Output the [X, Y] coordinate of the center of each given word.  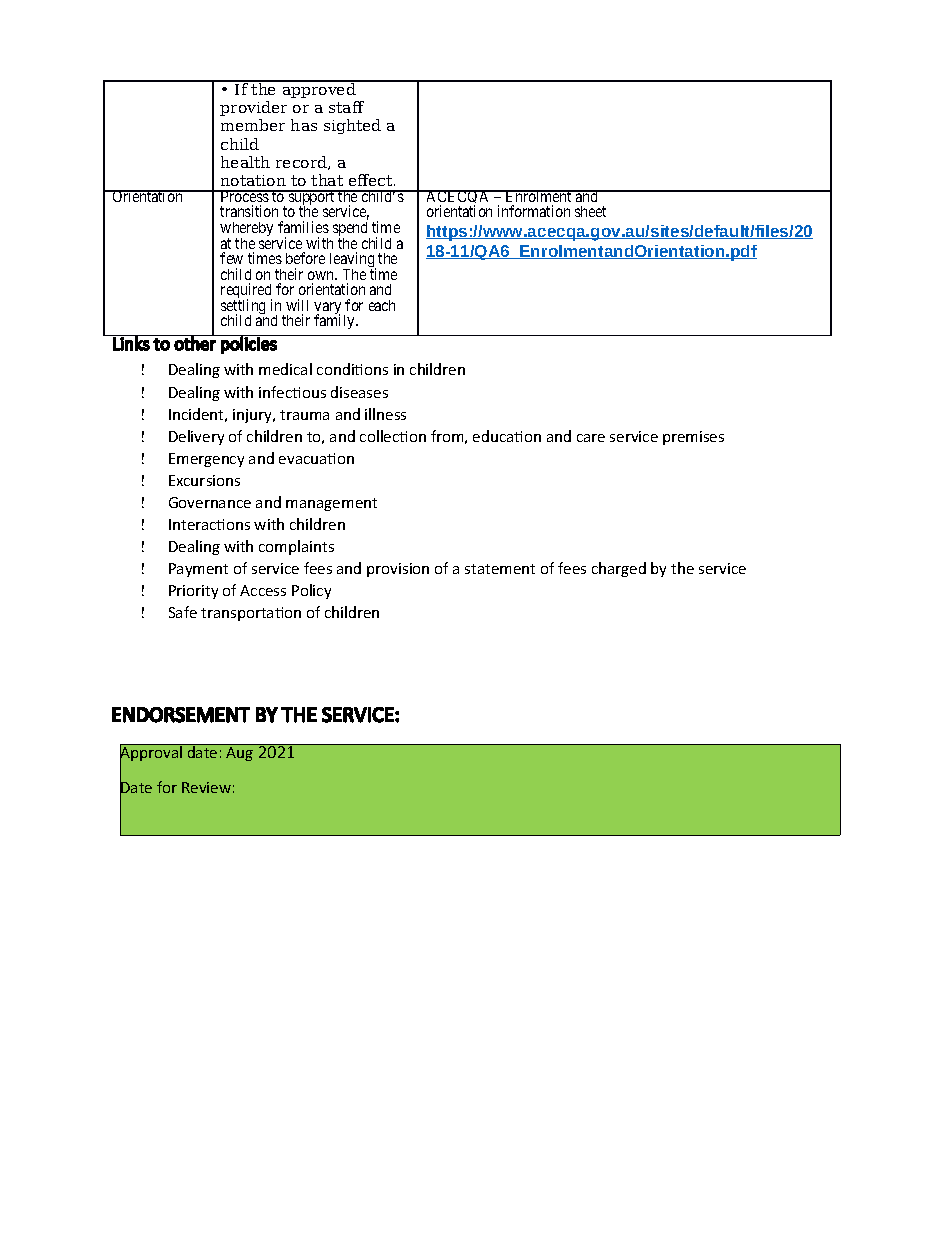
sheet [590, 211]
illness [385, 414]
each [382, 305]
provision [398, 570]
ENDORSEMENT [181, 715]
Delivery [196, 437]
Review [206, 787]
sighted [352, 126]
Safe [183, 612]
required [246, 292]
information [534, 211]
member [253, 125]
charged [619, 569]
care [591, 438]
